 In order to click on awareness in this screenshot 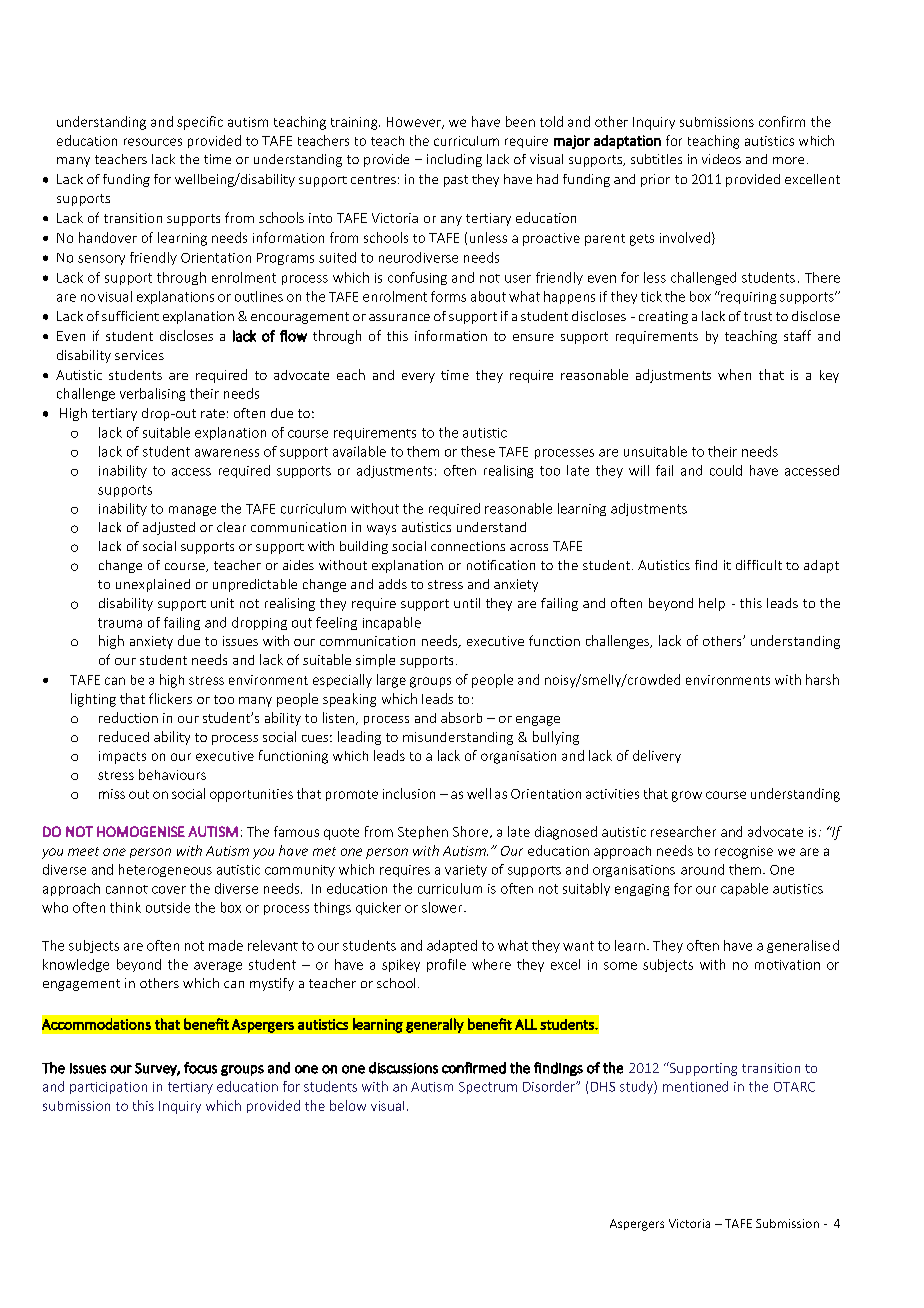, I will do `click(227, 453)`.
